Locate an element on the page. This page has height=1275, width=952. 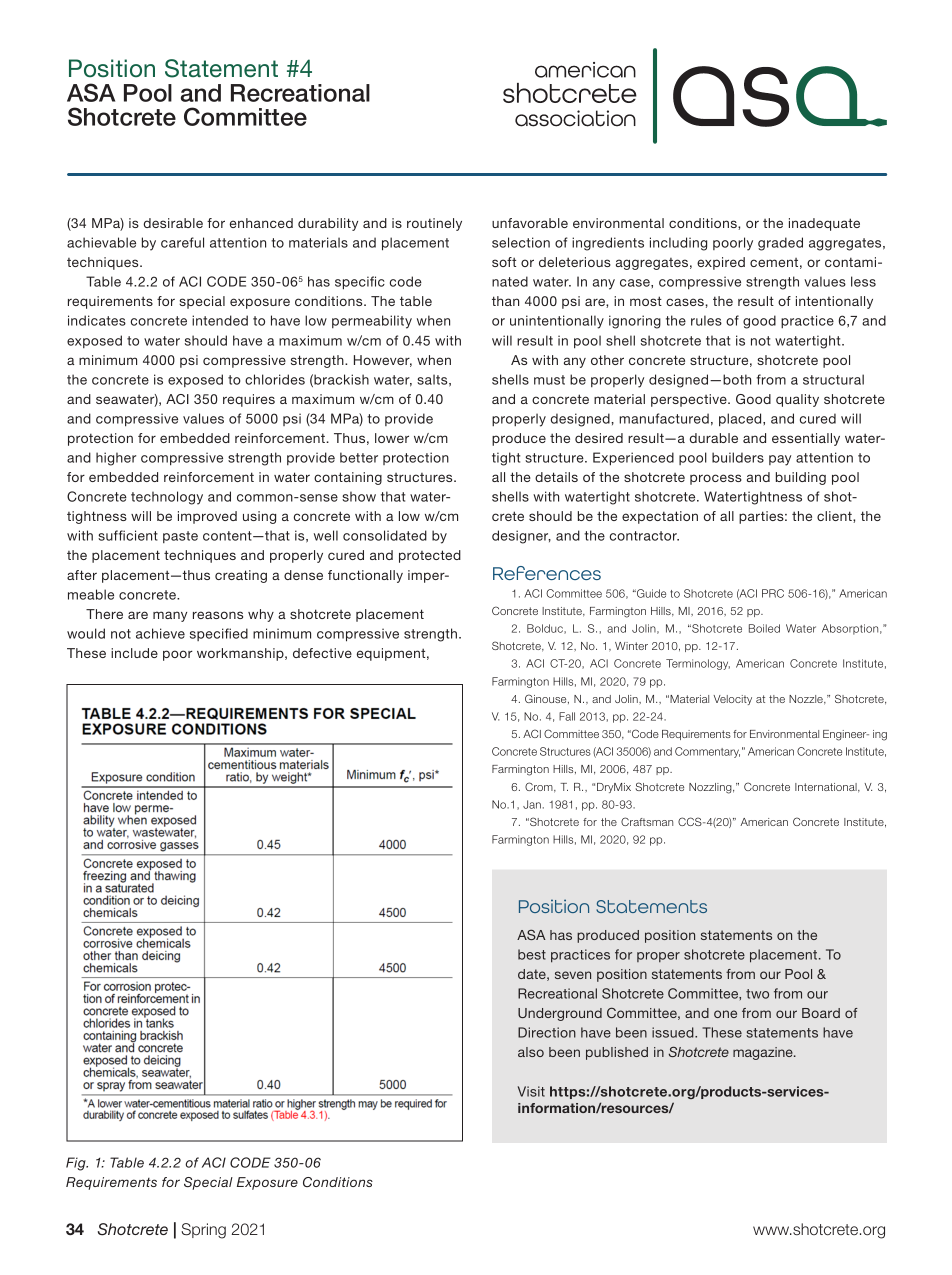
Fall is located at coordinates (567, 716).
